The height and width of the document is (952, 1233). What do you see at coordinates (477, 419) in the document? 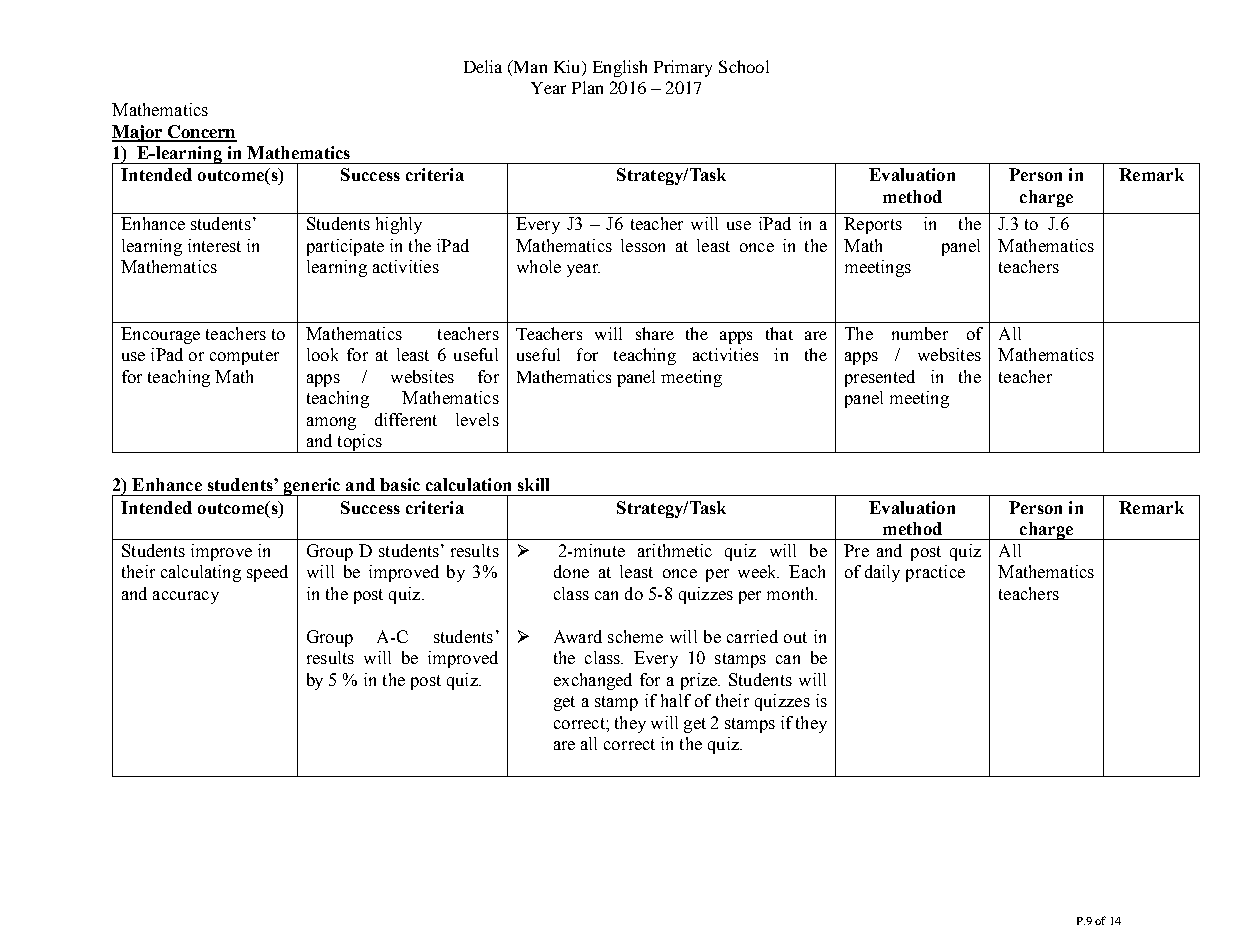
I see `levels` at bounding box center [477, 419].
